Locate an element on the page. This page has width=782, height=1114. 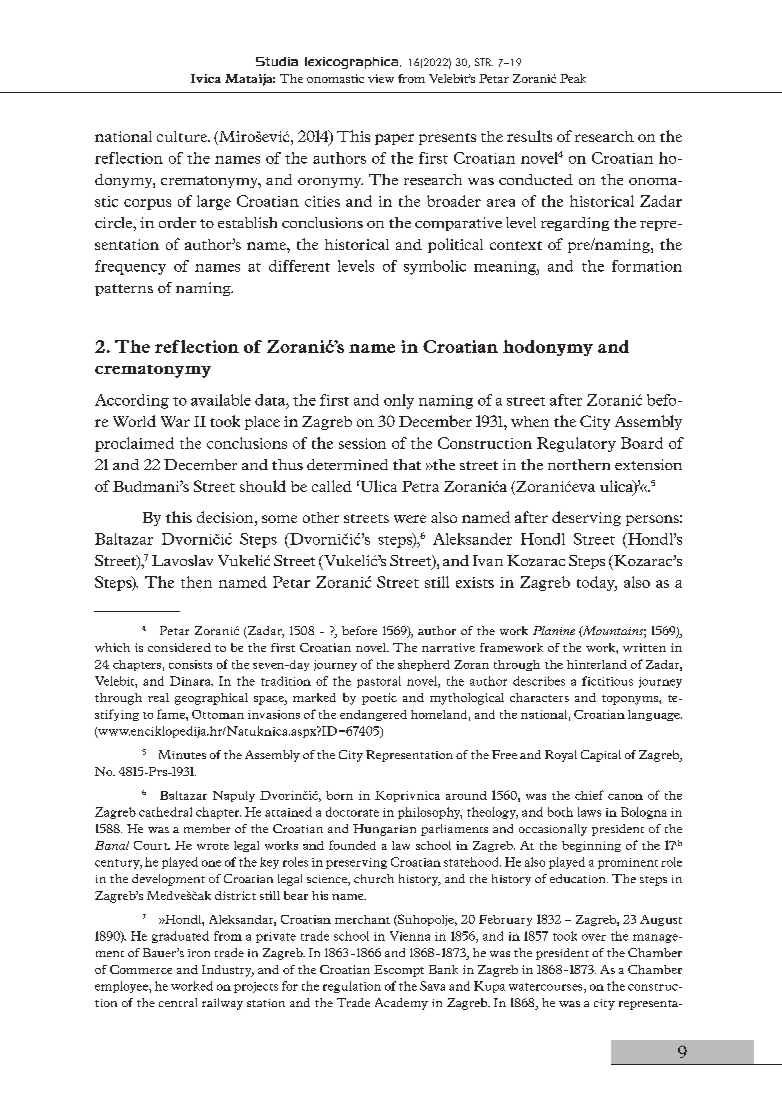
Peak is located at coordinates (573, 78).
